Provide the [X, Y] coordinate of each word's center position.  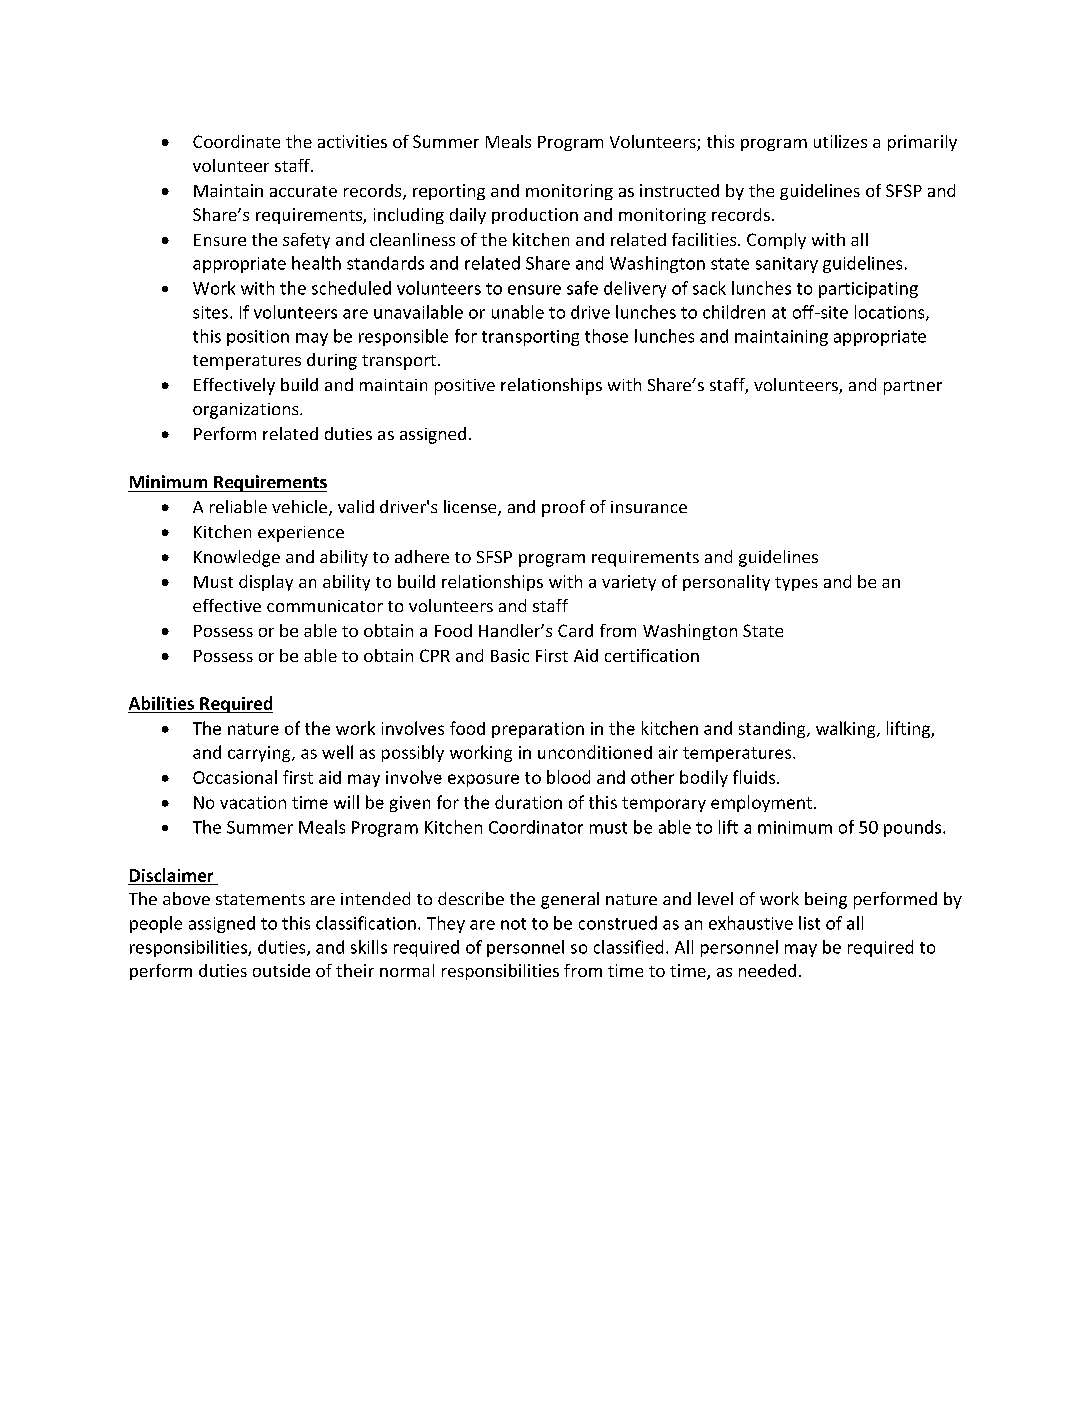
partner [913, 387]
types [796, 584]
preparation [538, 730]
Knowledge [237, 558]
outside [281, 970]
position [258, 338]
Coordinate [236, 141]
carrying [260, 754]
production [535, 216]
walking [847, 729]
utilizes [840, 141]
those [606, 336]
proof [563, 508]
